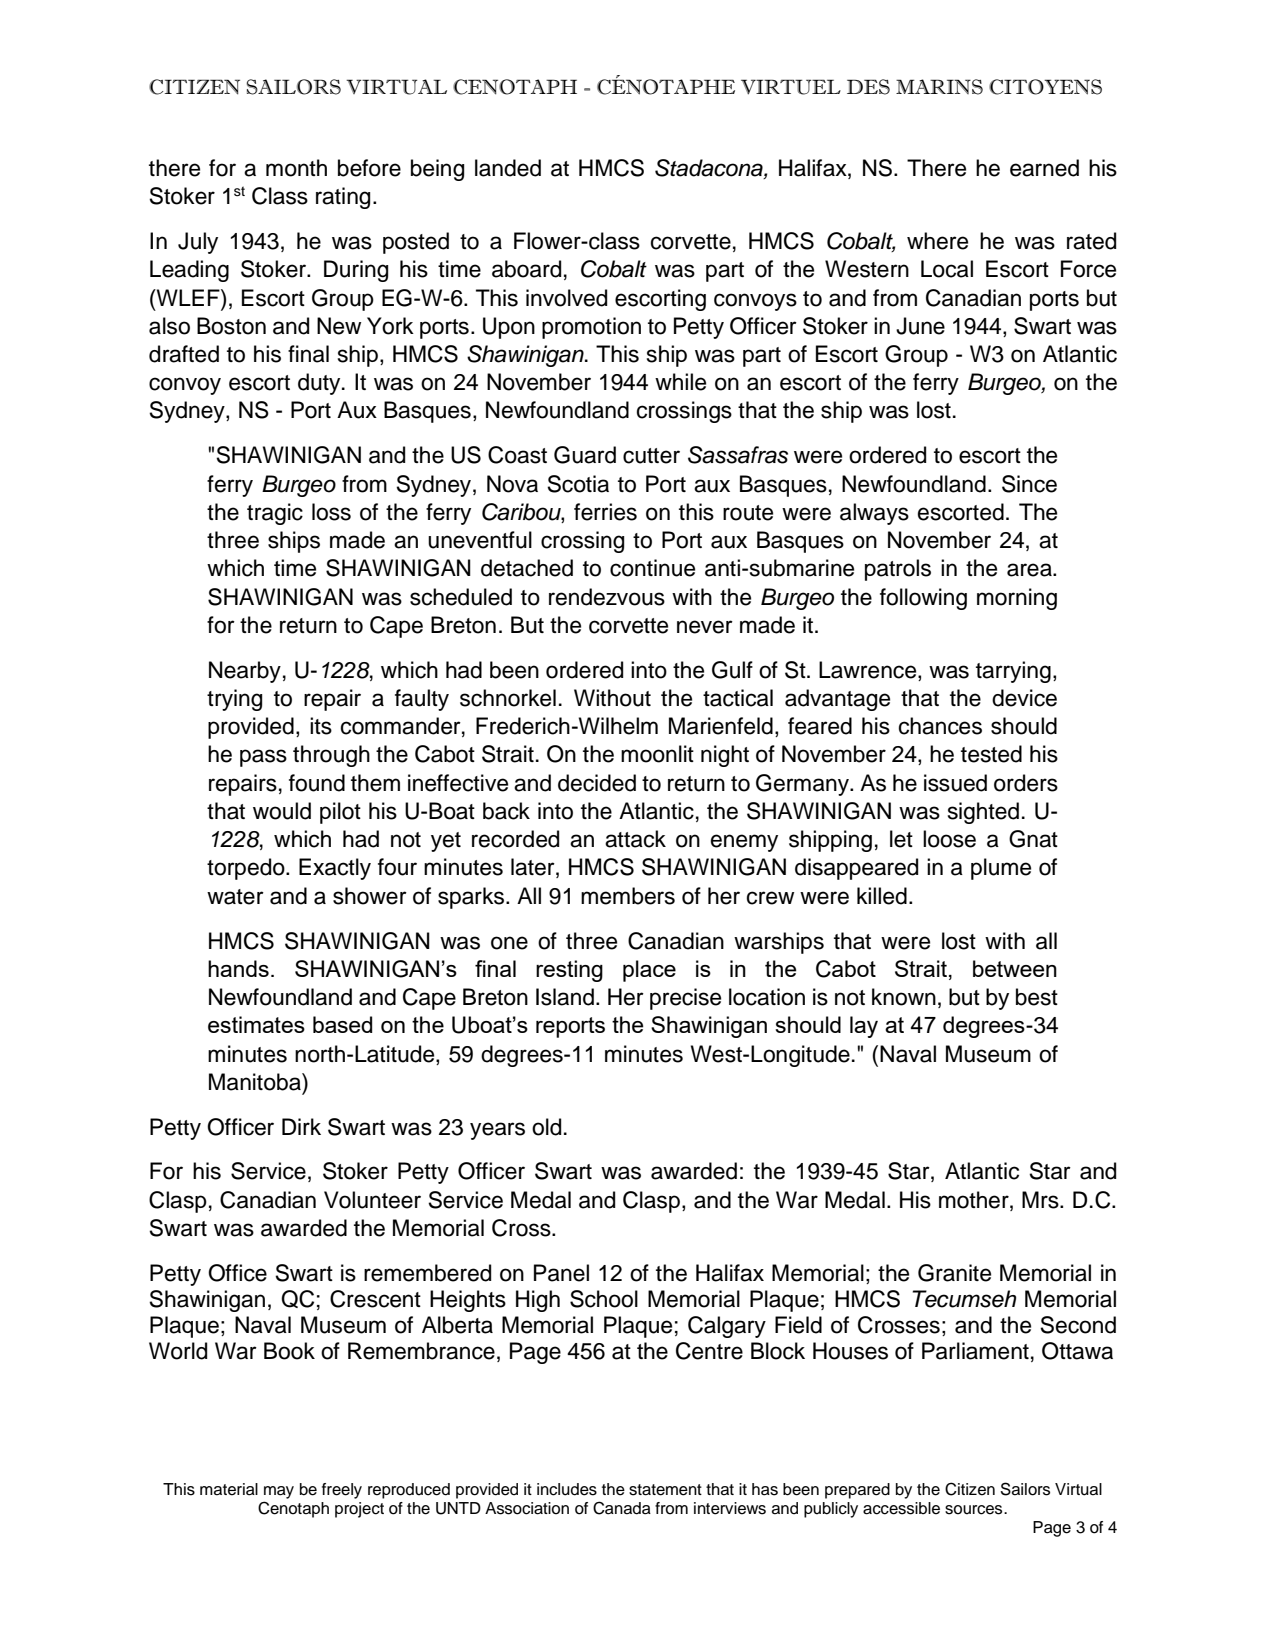 The image size is (1266, 1639). Describe the element at coordinates (526, 269) in the image. I see `aboard` at that location.
